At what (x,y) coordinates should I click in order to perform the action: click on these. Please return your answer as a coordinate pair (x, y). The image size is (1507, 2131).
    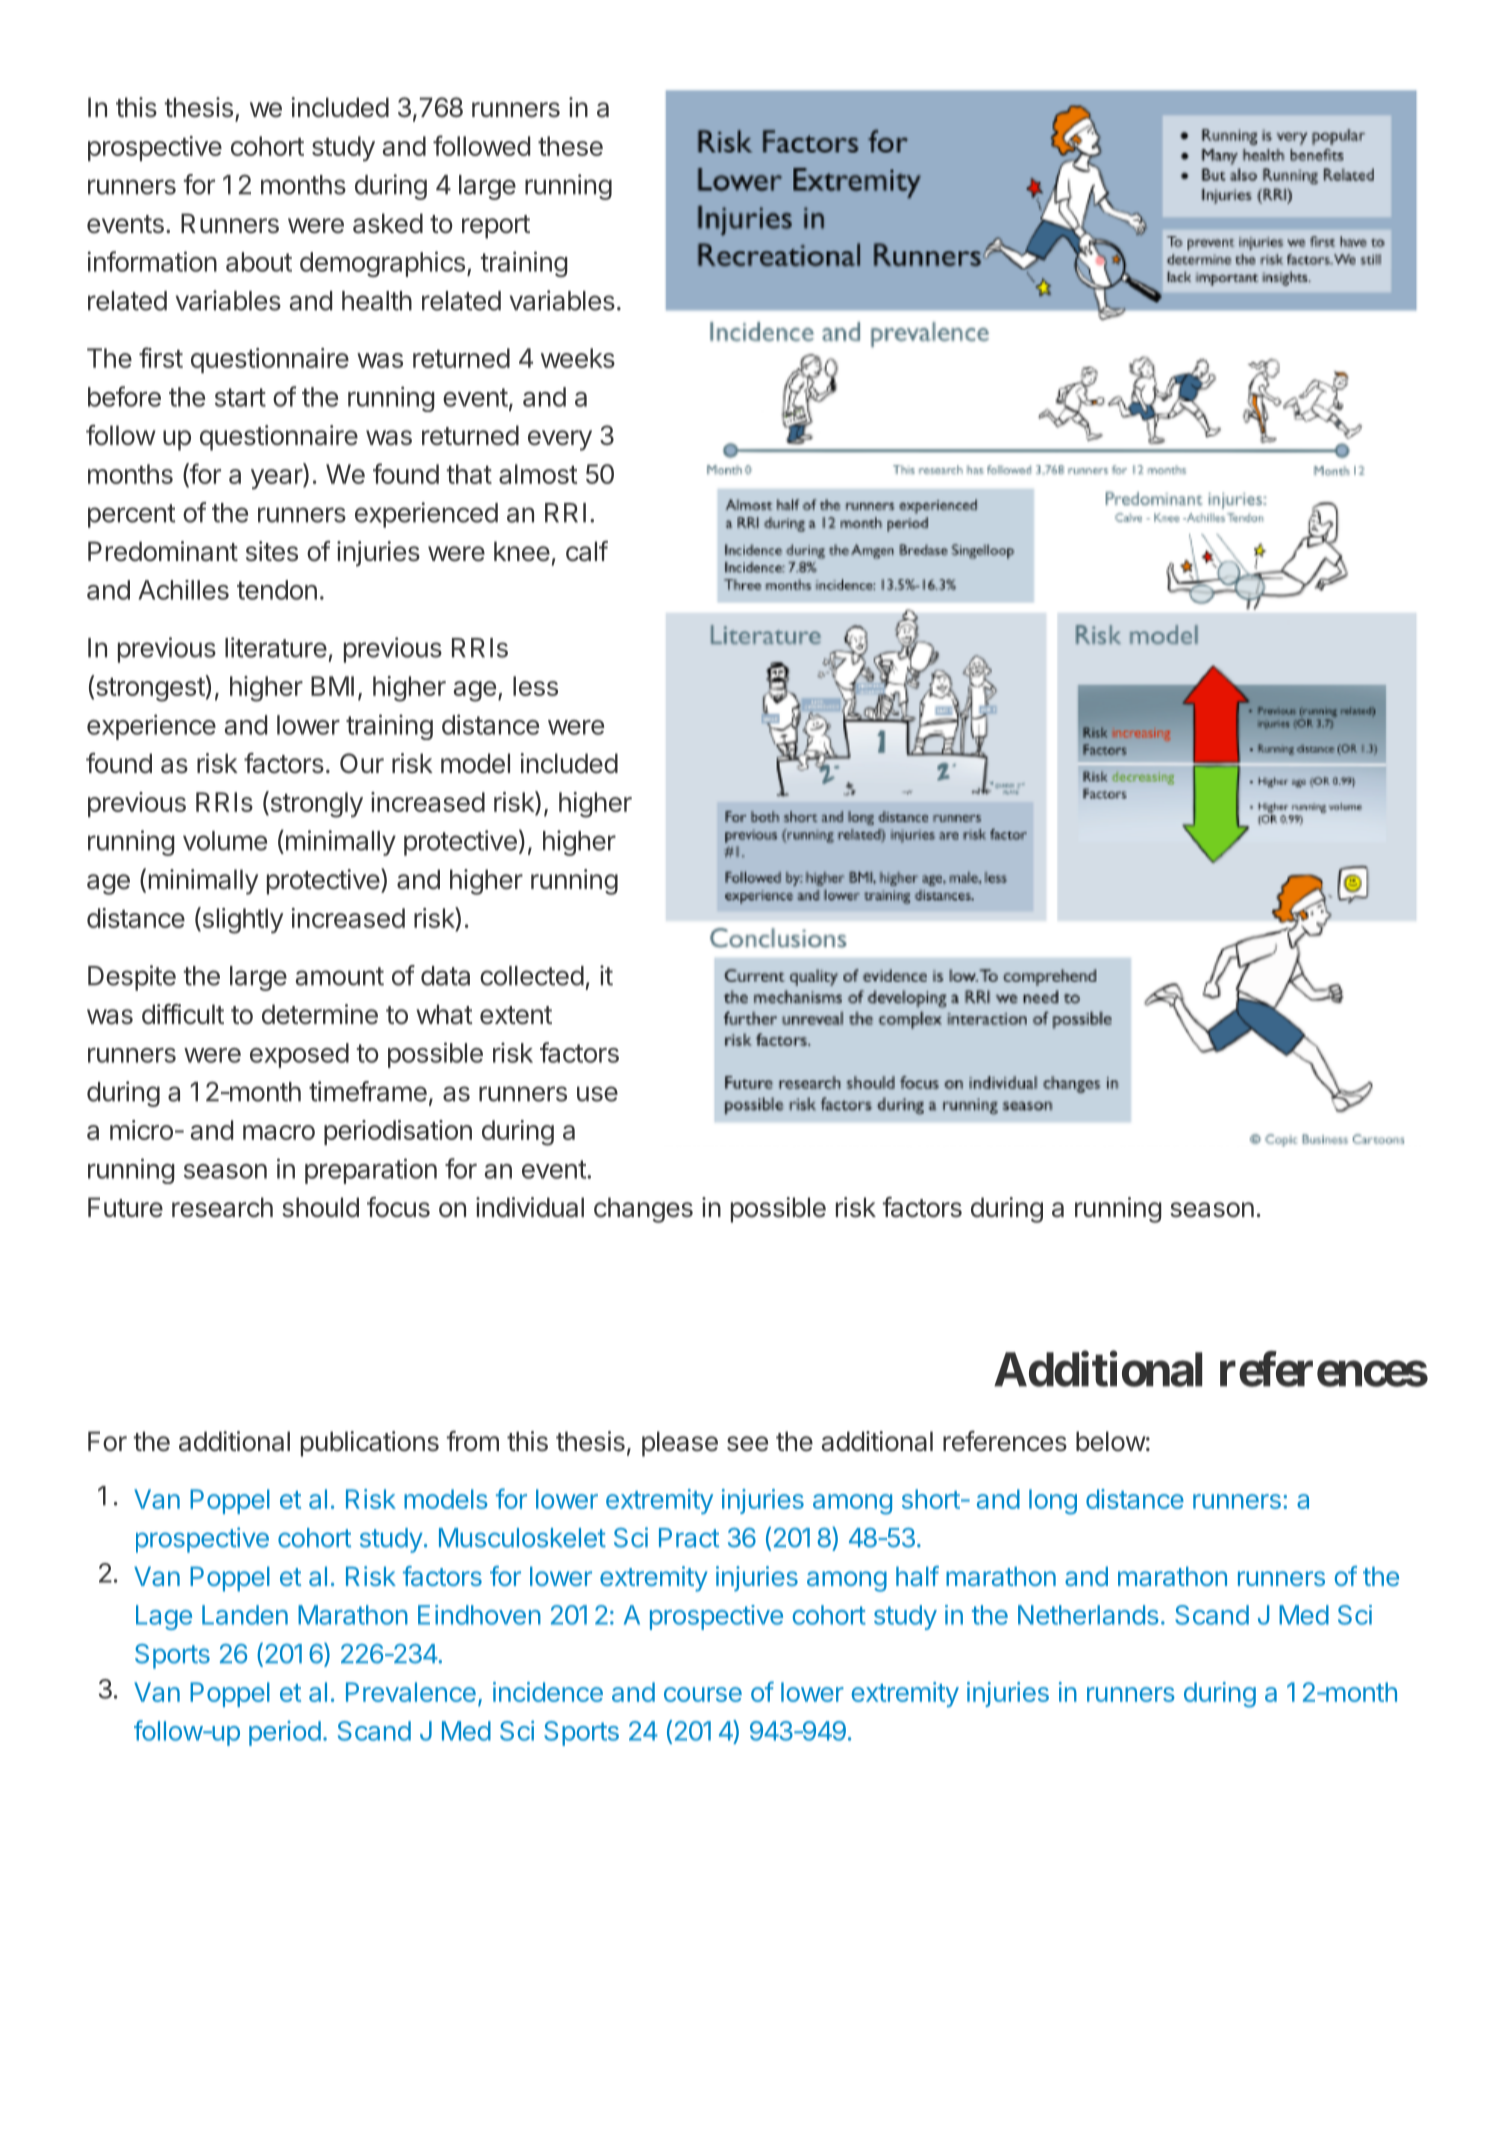
    Looking at the image, I should click on (570, 146).
